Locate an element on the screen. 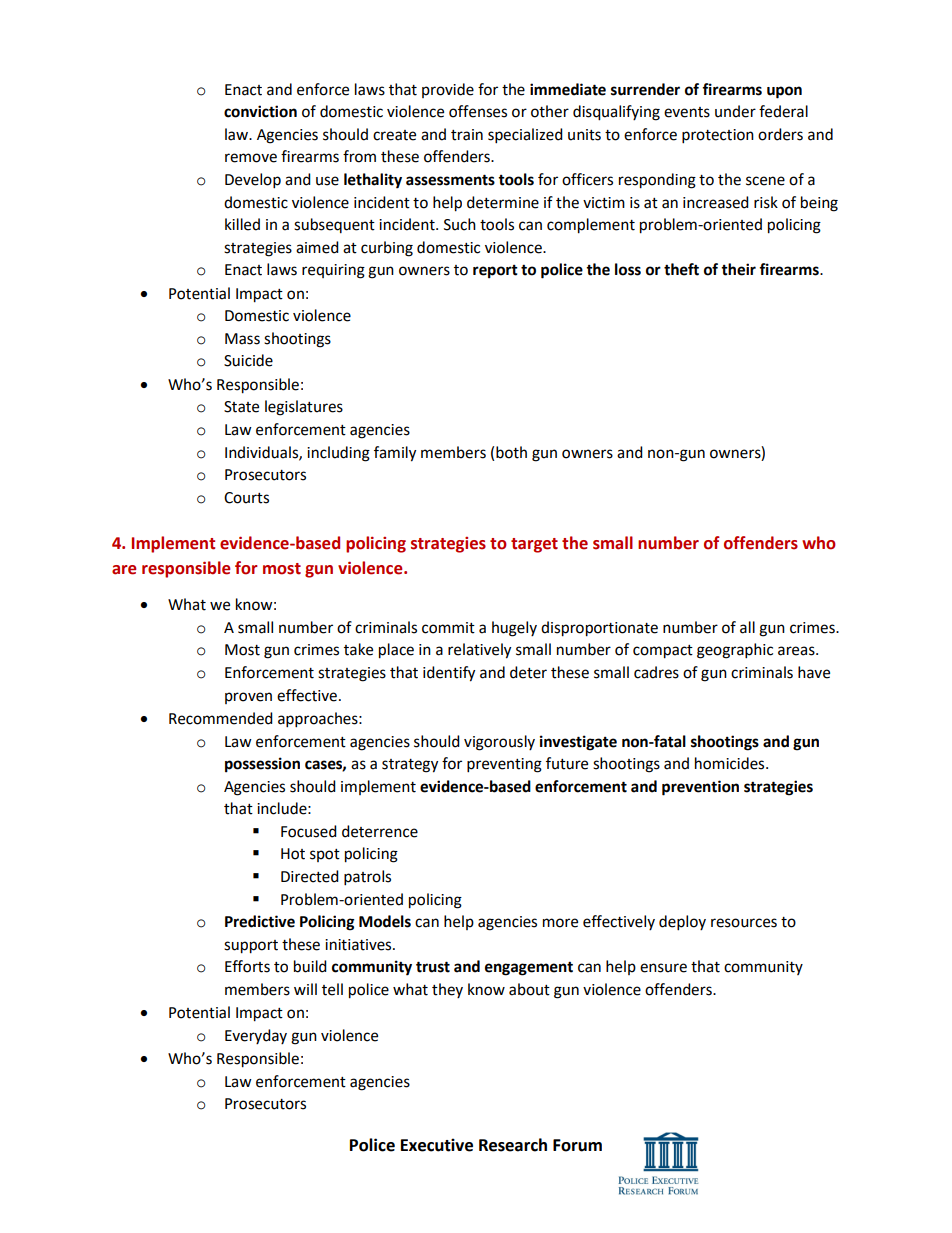 This screenshot has width=952, height=1233. Forum is located at coordinates (577, 1145).
